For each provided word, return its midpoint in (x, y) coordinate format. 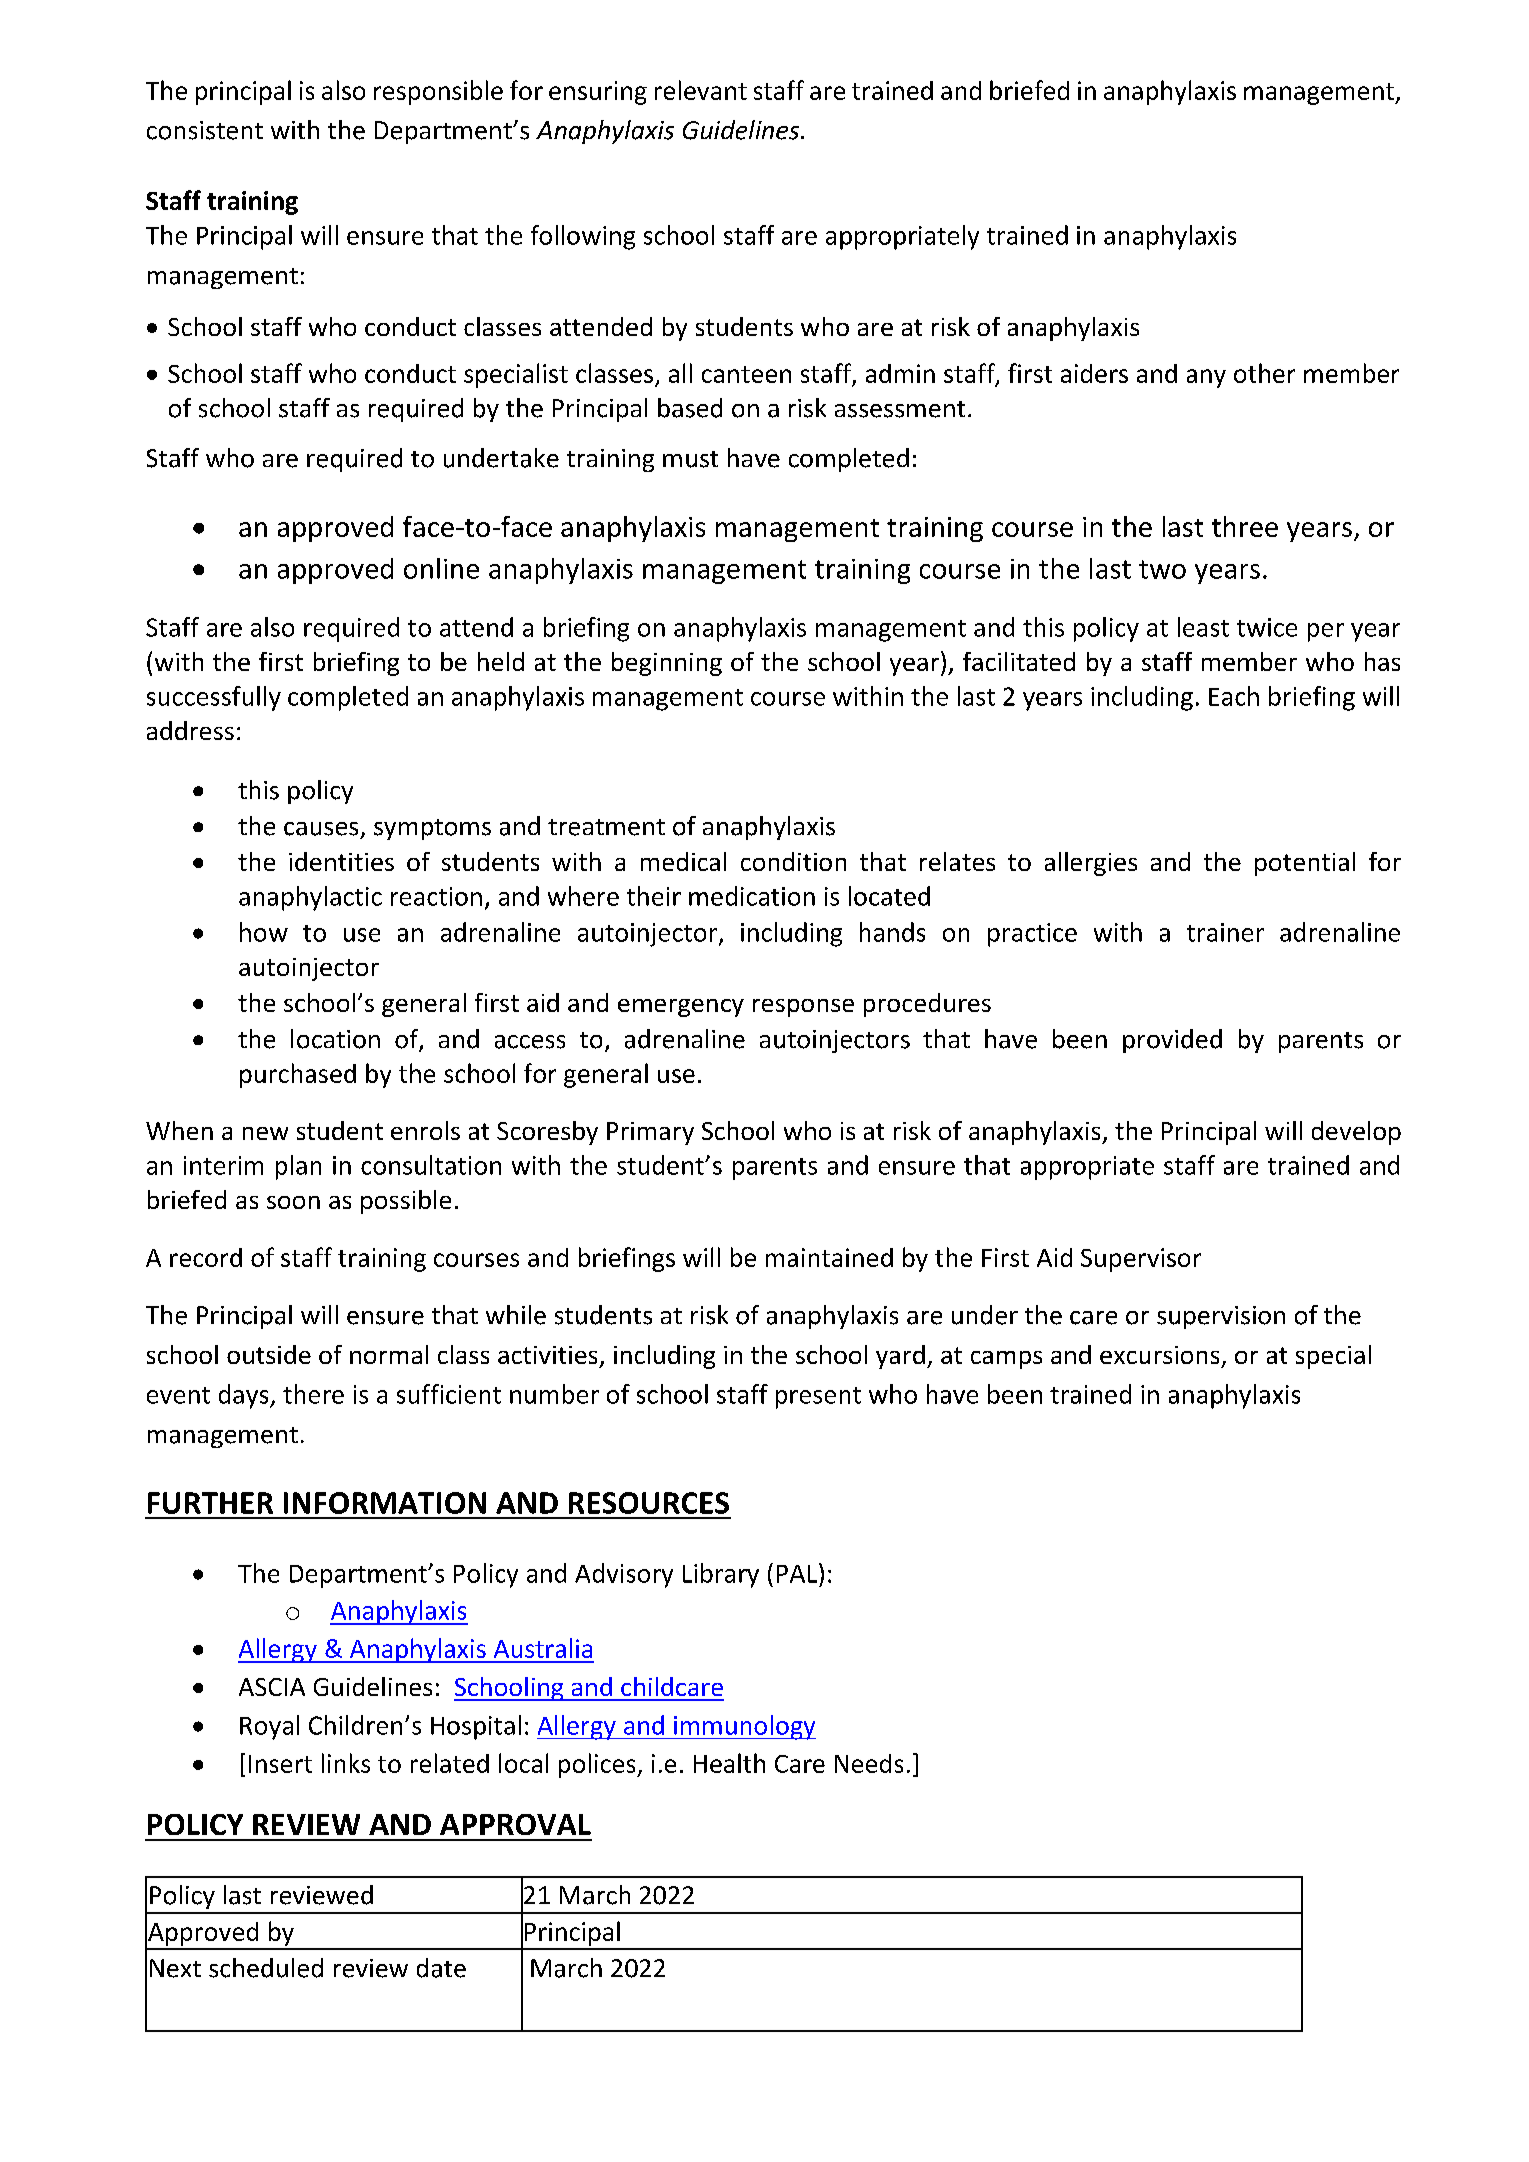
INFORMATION (385, 1503)
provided (1172, 1041)
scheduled (266, 1968)
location (335, 1039)
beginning (667, 664)
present (818, 1398)
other (1264, 373)
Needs (869, 1763)
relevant (701, 90)
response (803, 1008)
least (1203, 627)
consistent (205, 130)
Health (729, 1763)
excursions (1159, 1355)
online (441, 568)
